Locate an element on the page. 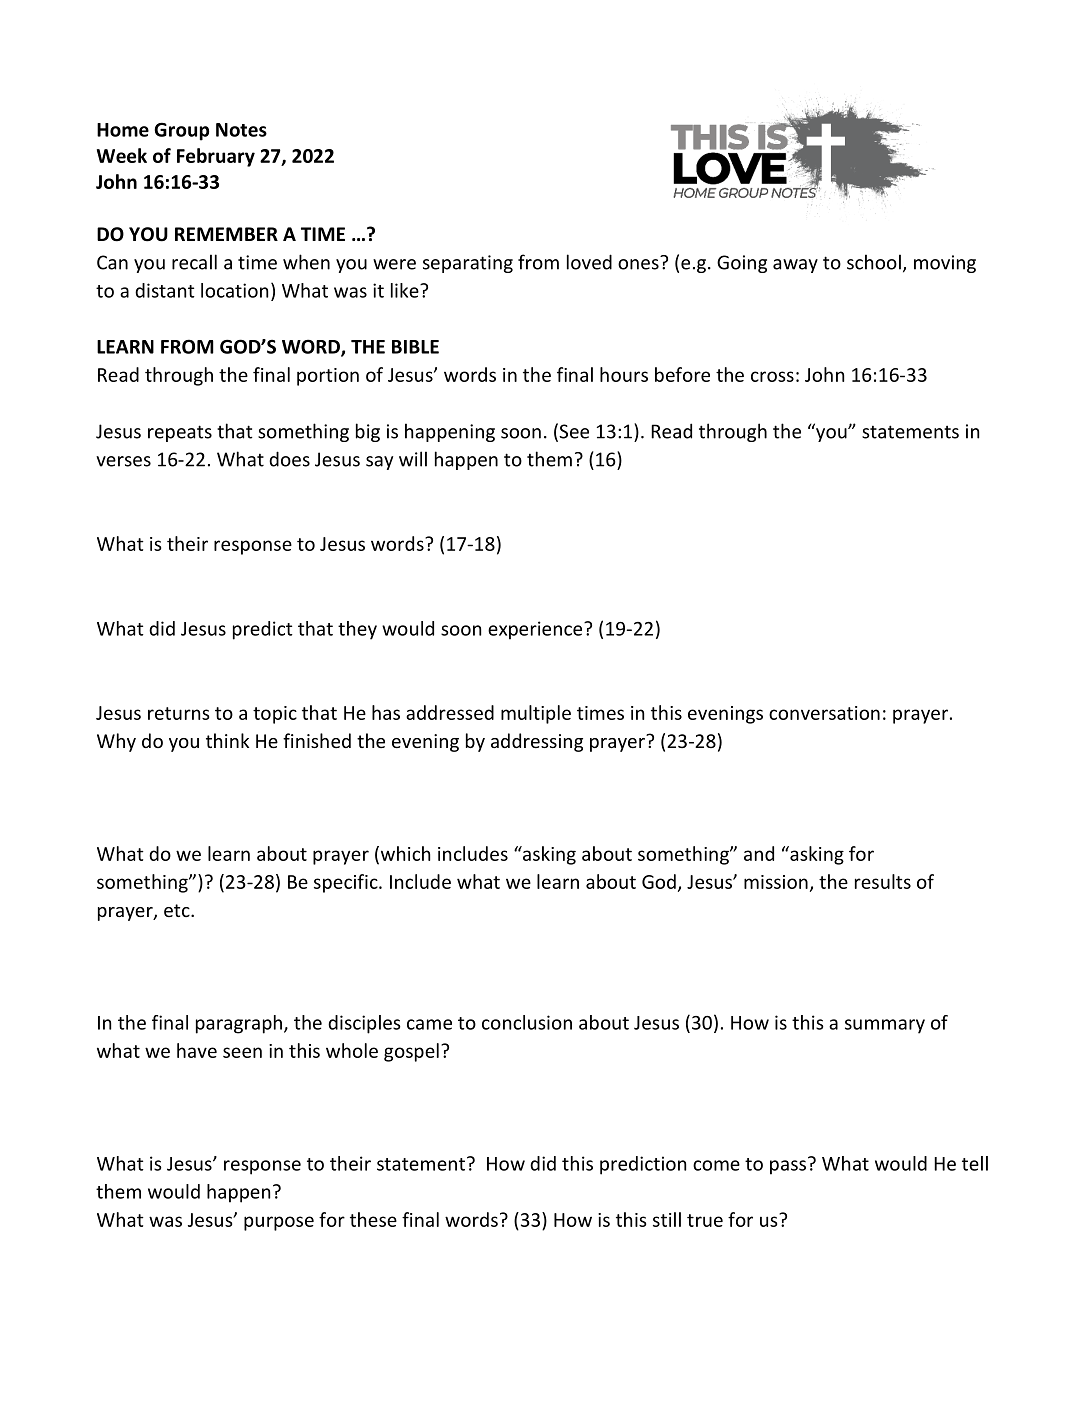 The image size is (1090, 1411). conversation is located at coordinates (824, 713).
